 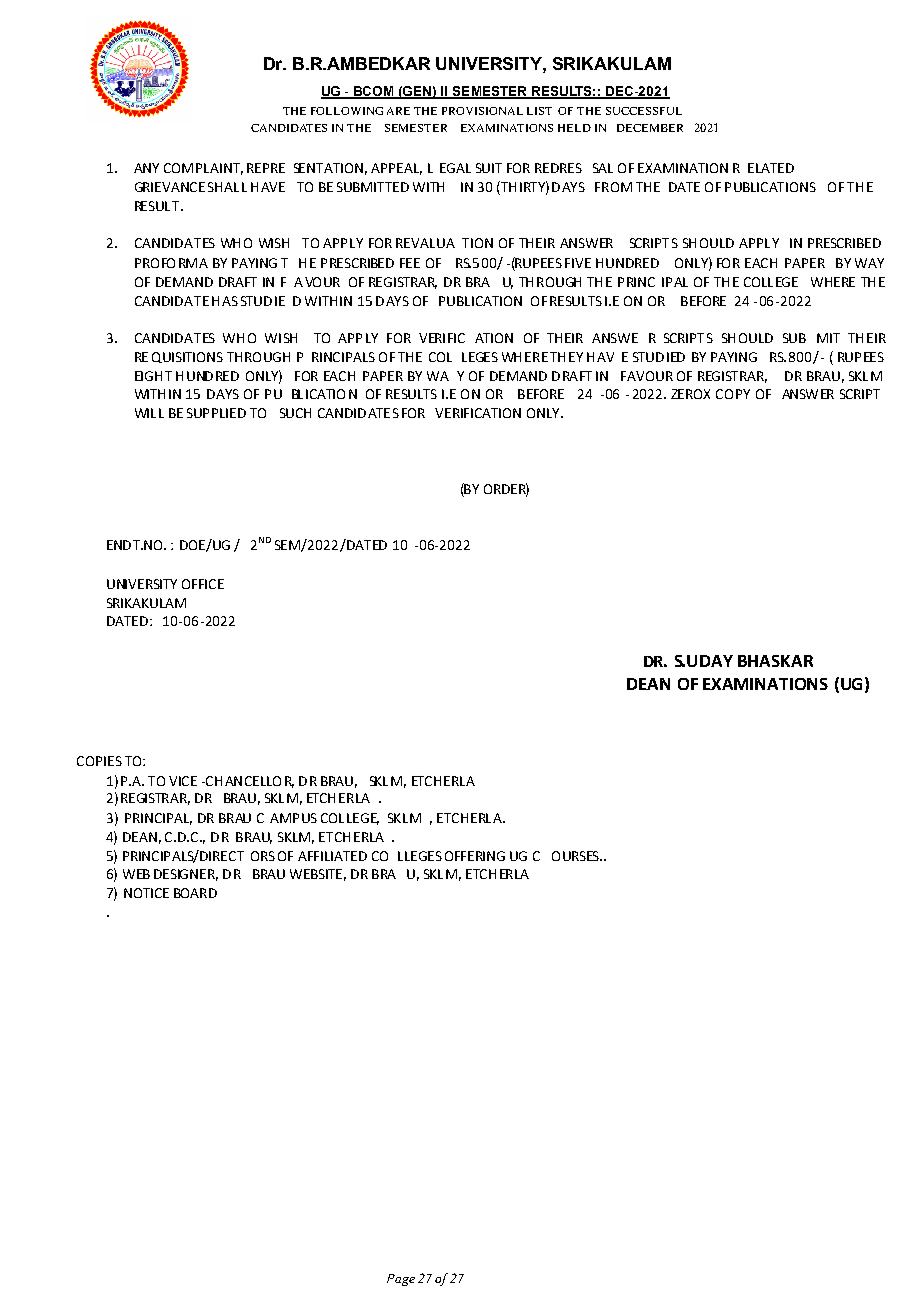 What do you see at coordinates (401, 1280) in the document?
I see `Page` at bounding box center [401, 1280].
